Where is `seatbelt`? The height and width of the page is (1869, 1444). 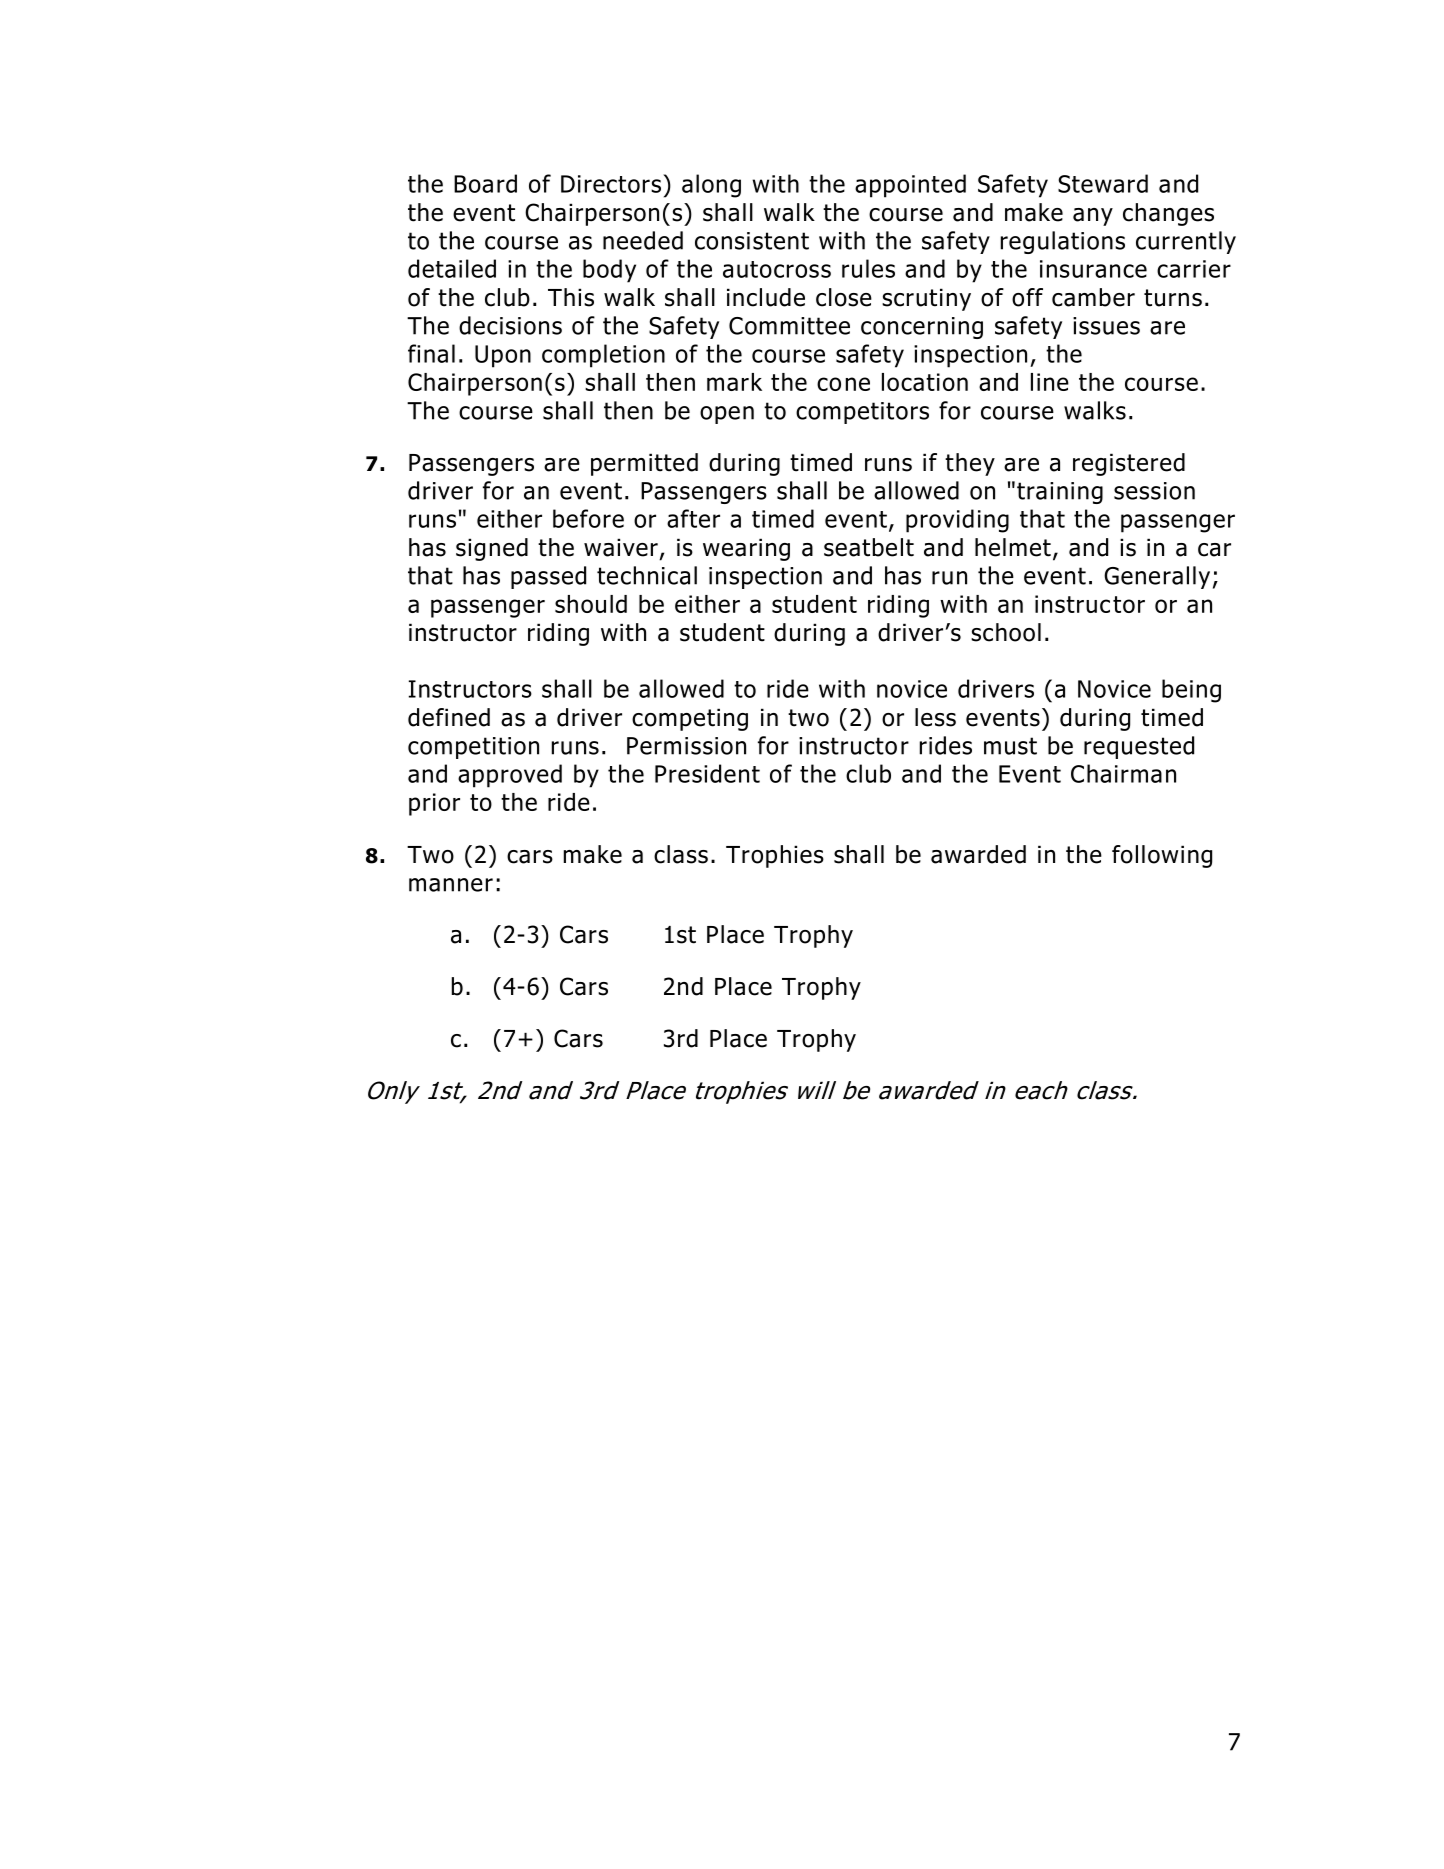
seatbelt is located at coordinates (869, 547).
